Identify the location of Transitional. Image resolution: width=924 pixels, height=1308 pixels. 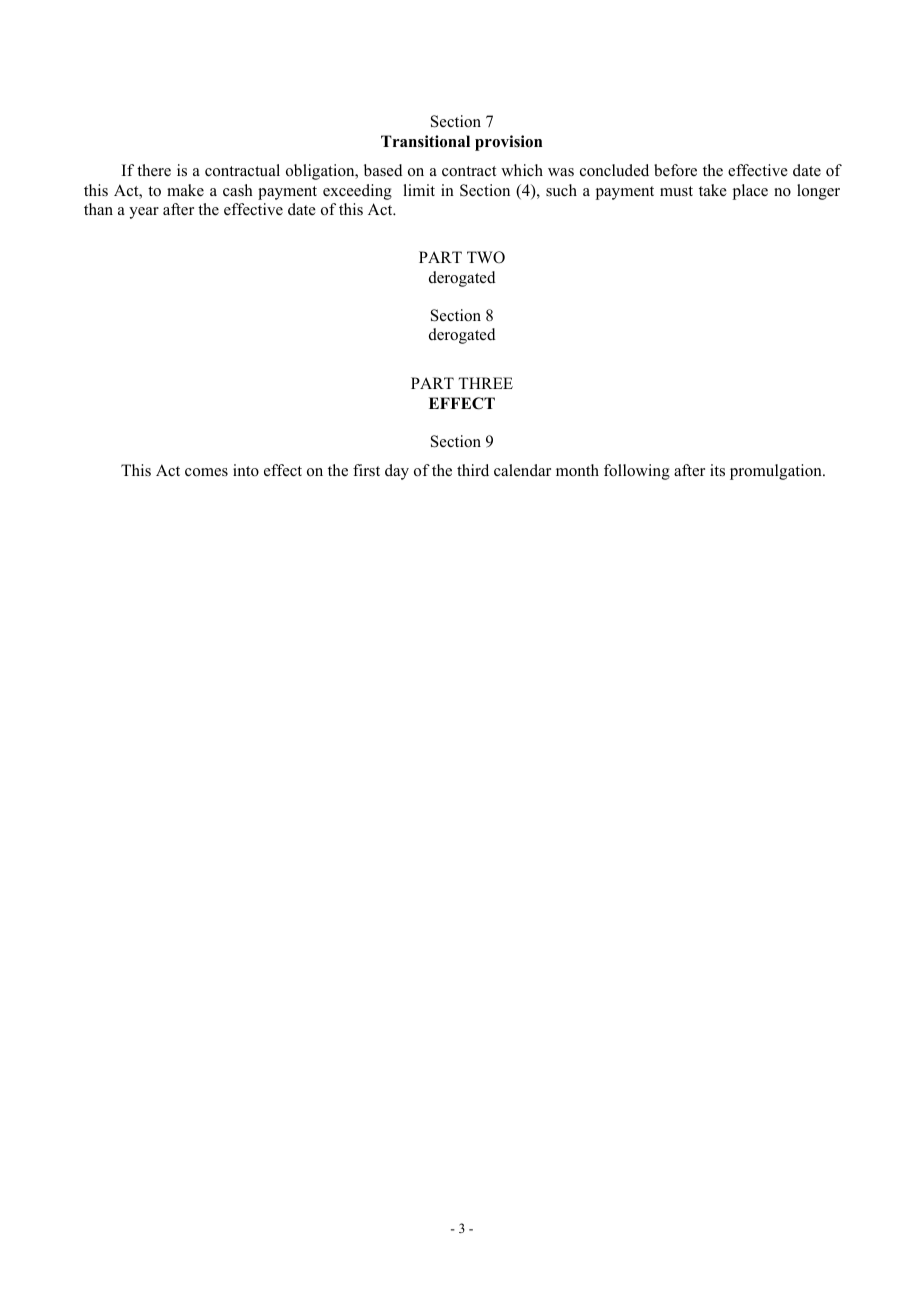
(425, 141).
